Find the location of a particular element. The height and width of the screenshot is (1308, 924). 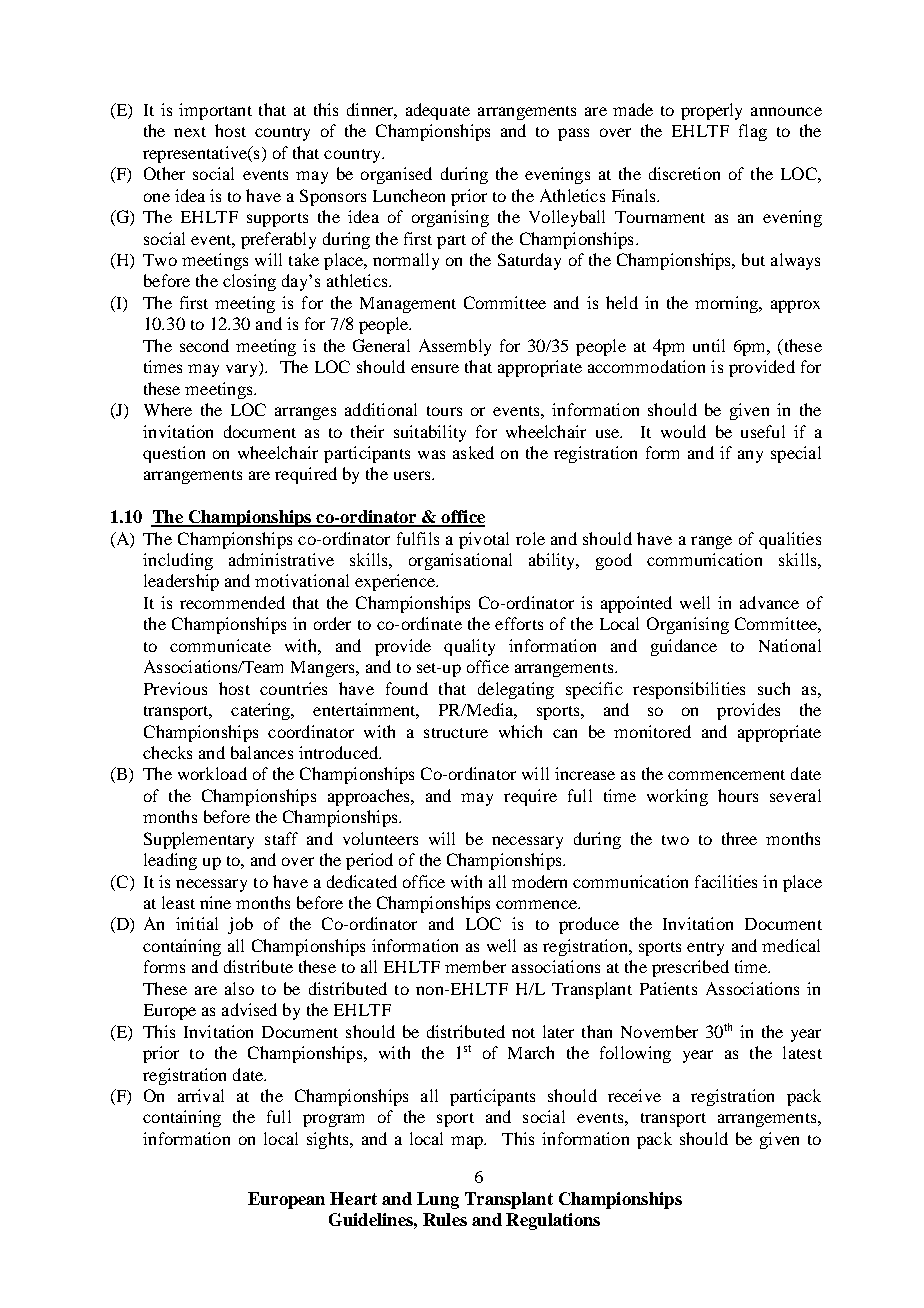

Lung is located at coordinates (438, 1200).
